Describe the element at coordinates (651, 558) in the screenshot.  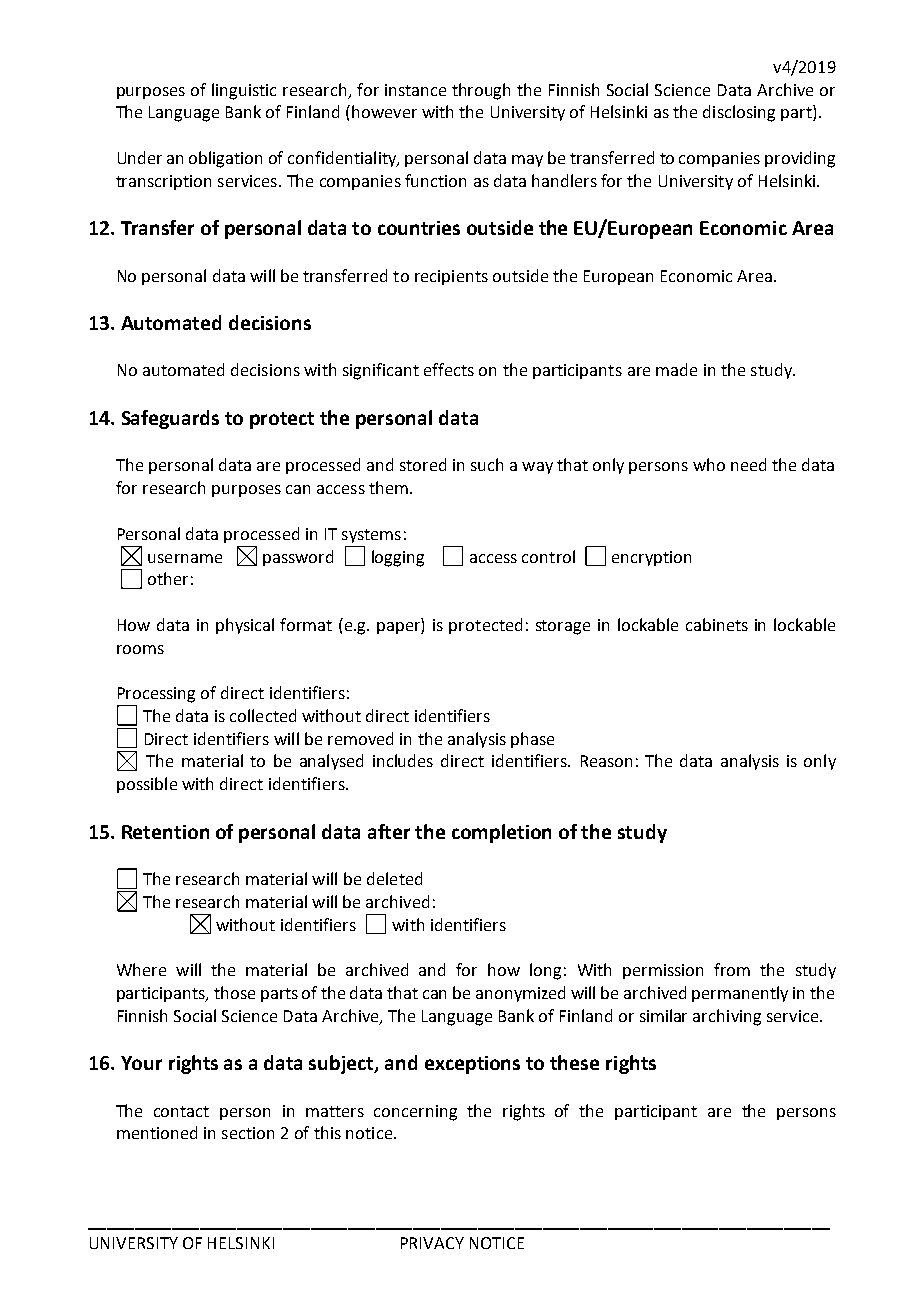
I see `encryption` at that location.
